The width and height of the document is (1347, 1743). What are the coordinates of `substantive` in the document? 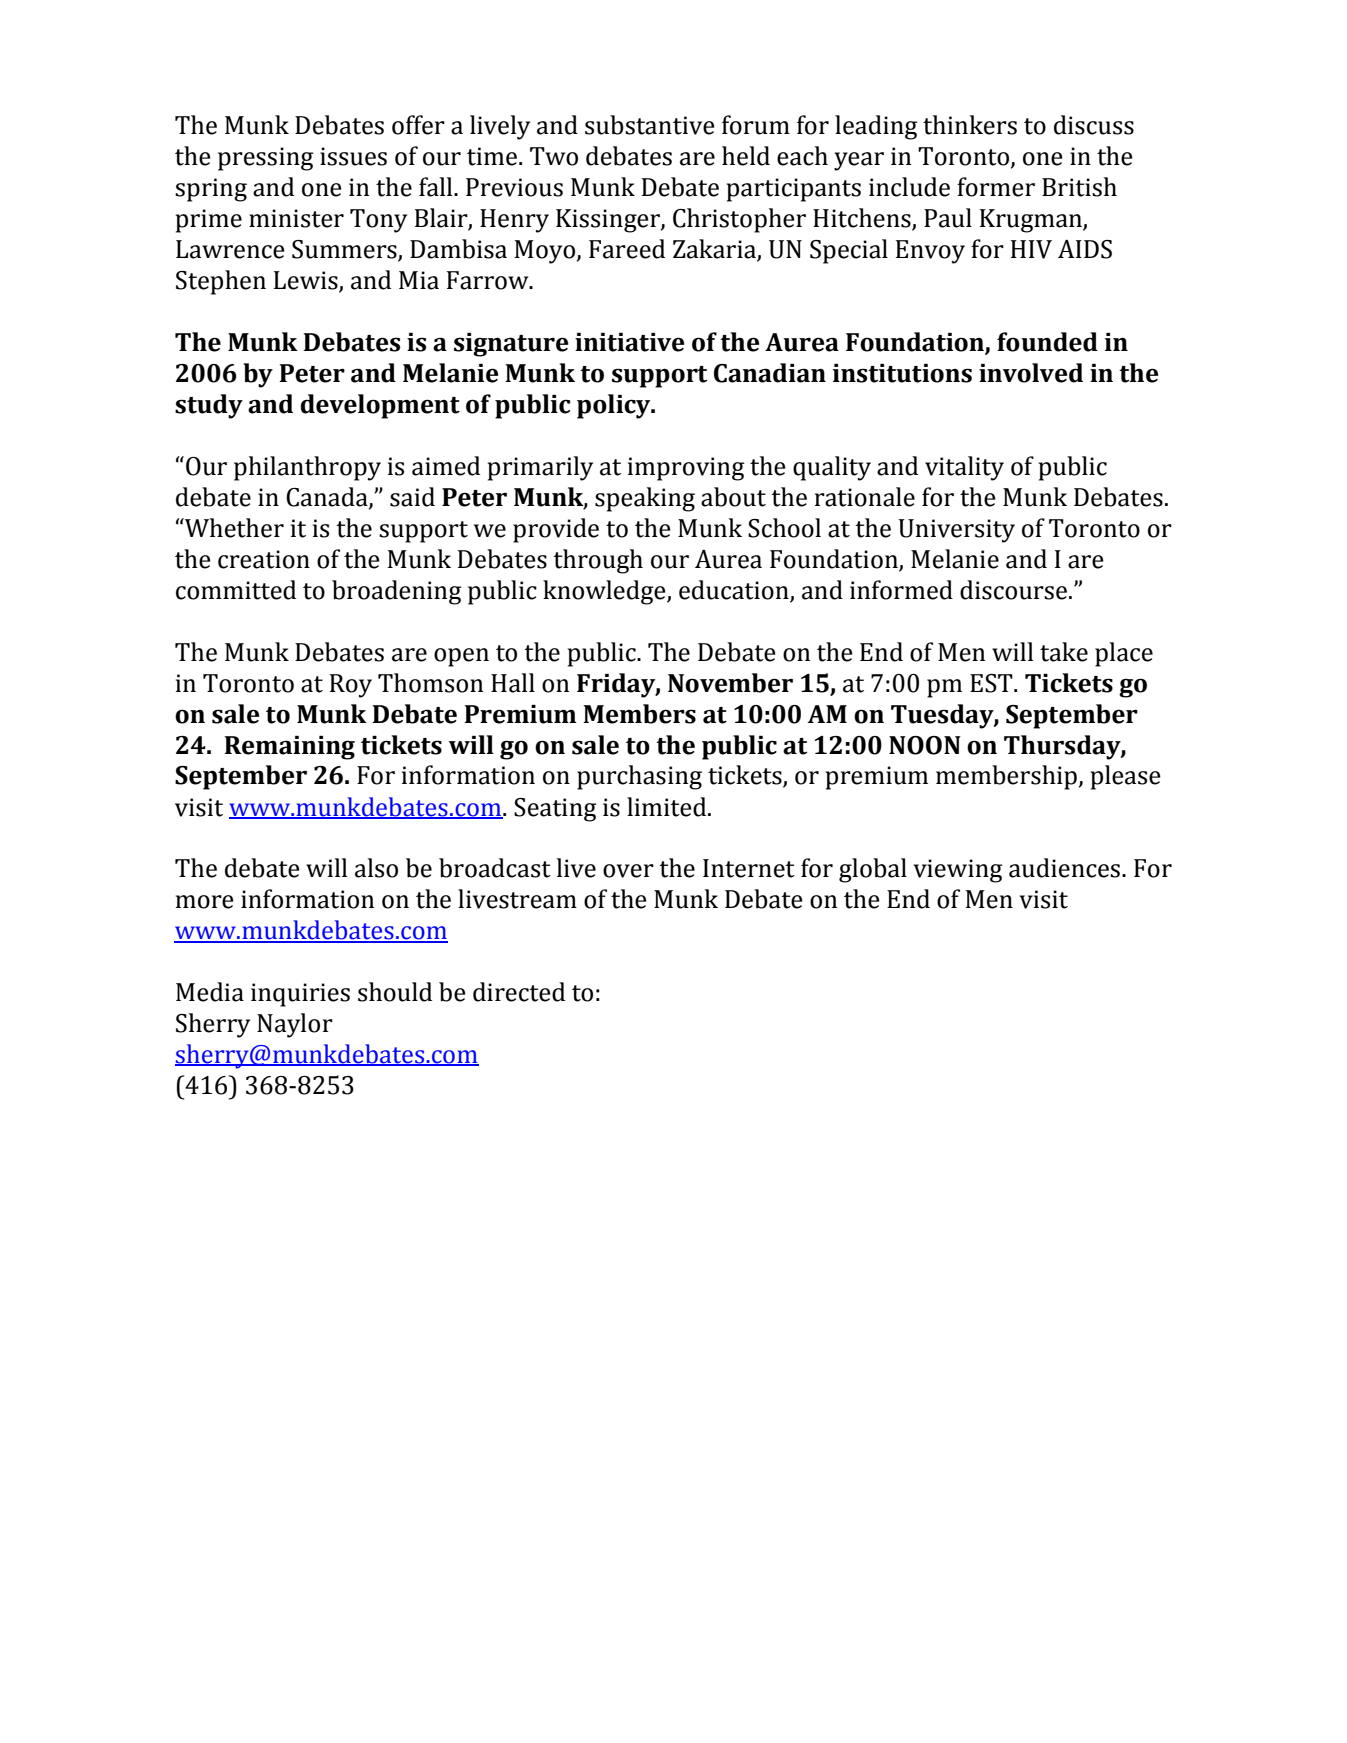 It's located at (650, 125).
